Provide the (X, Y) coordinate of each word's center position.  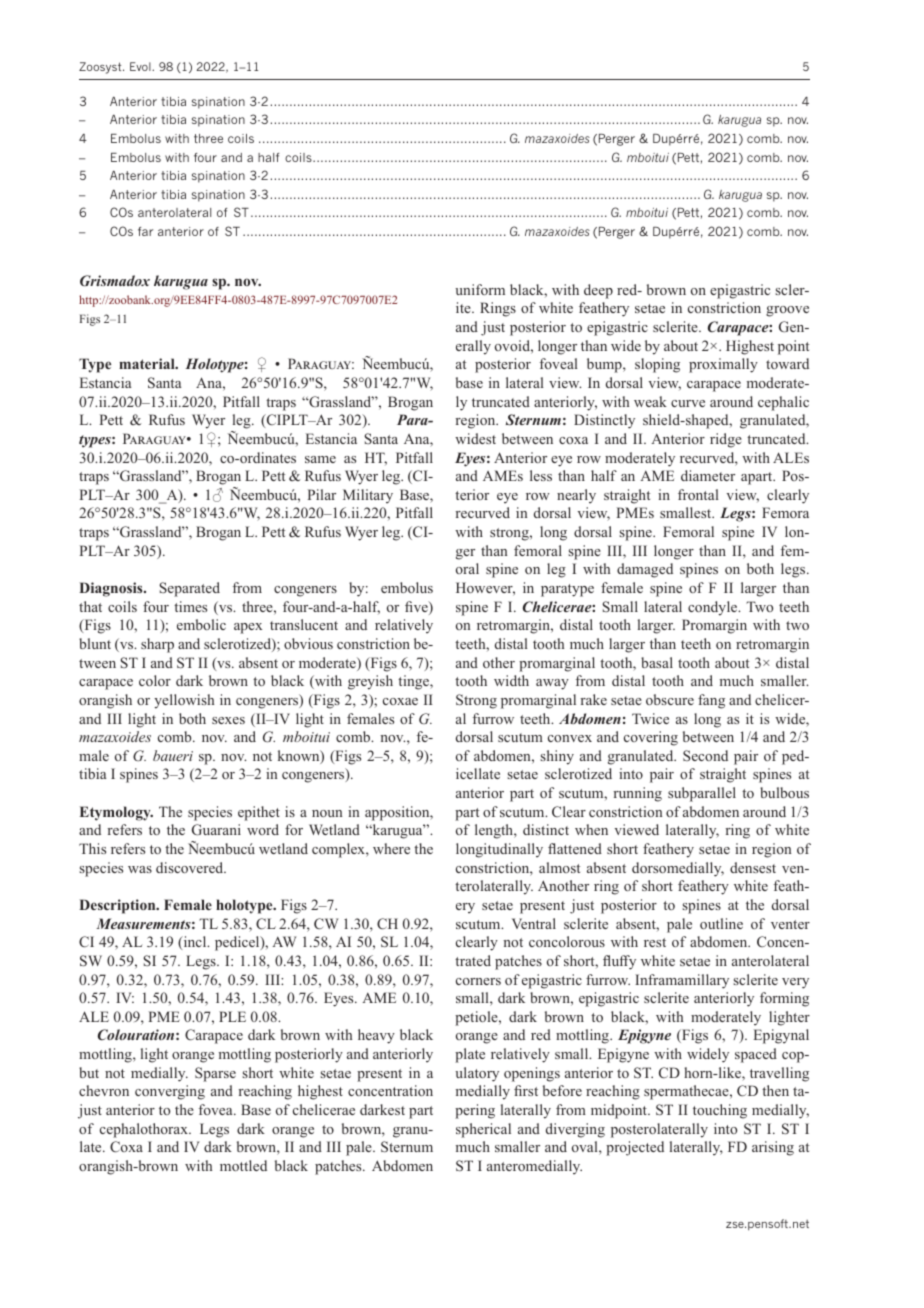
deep (598, 291)
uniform (480, 289)
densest (753, 867)
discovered (191, 867)
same (320, 459)
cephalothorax (145, 1130)
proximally (723, 365)
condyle (714, 608)
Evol (141, 66)
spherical (483, 1130)
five (417, 608)
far (145, 231)
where (391, 848)
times (190, 606)
